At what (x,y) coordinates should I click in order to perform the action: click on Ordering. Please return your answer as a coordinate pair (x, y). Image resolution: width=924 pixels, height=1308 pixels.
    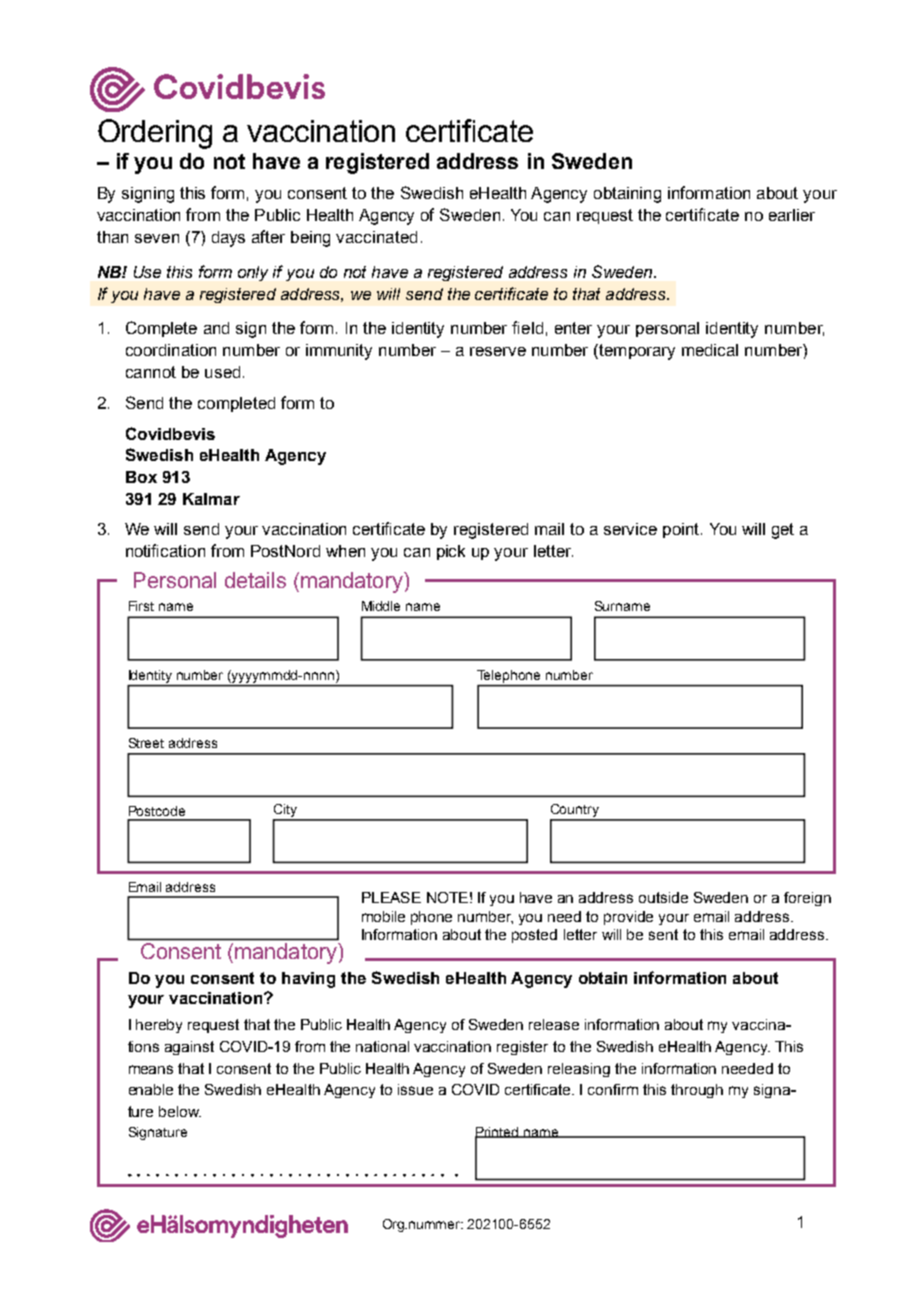
    Looking at the image, I should click on (155, 134).
